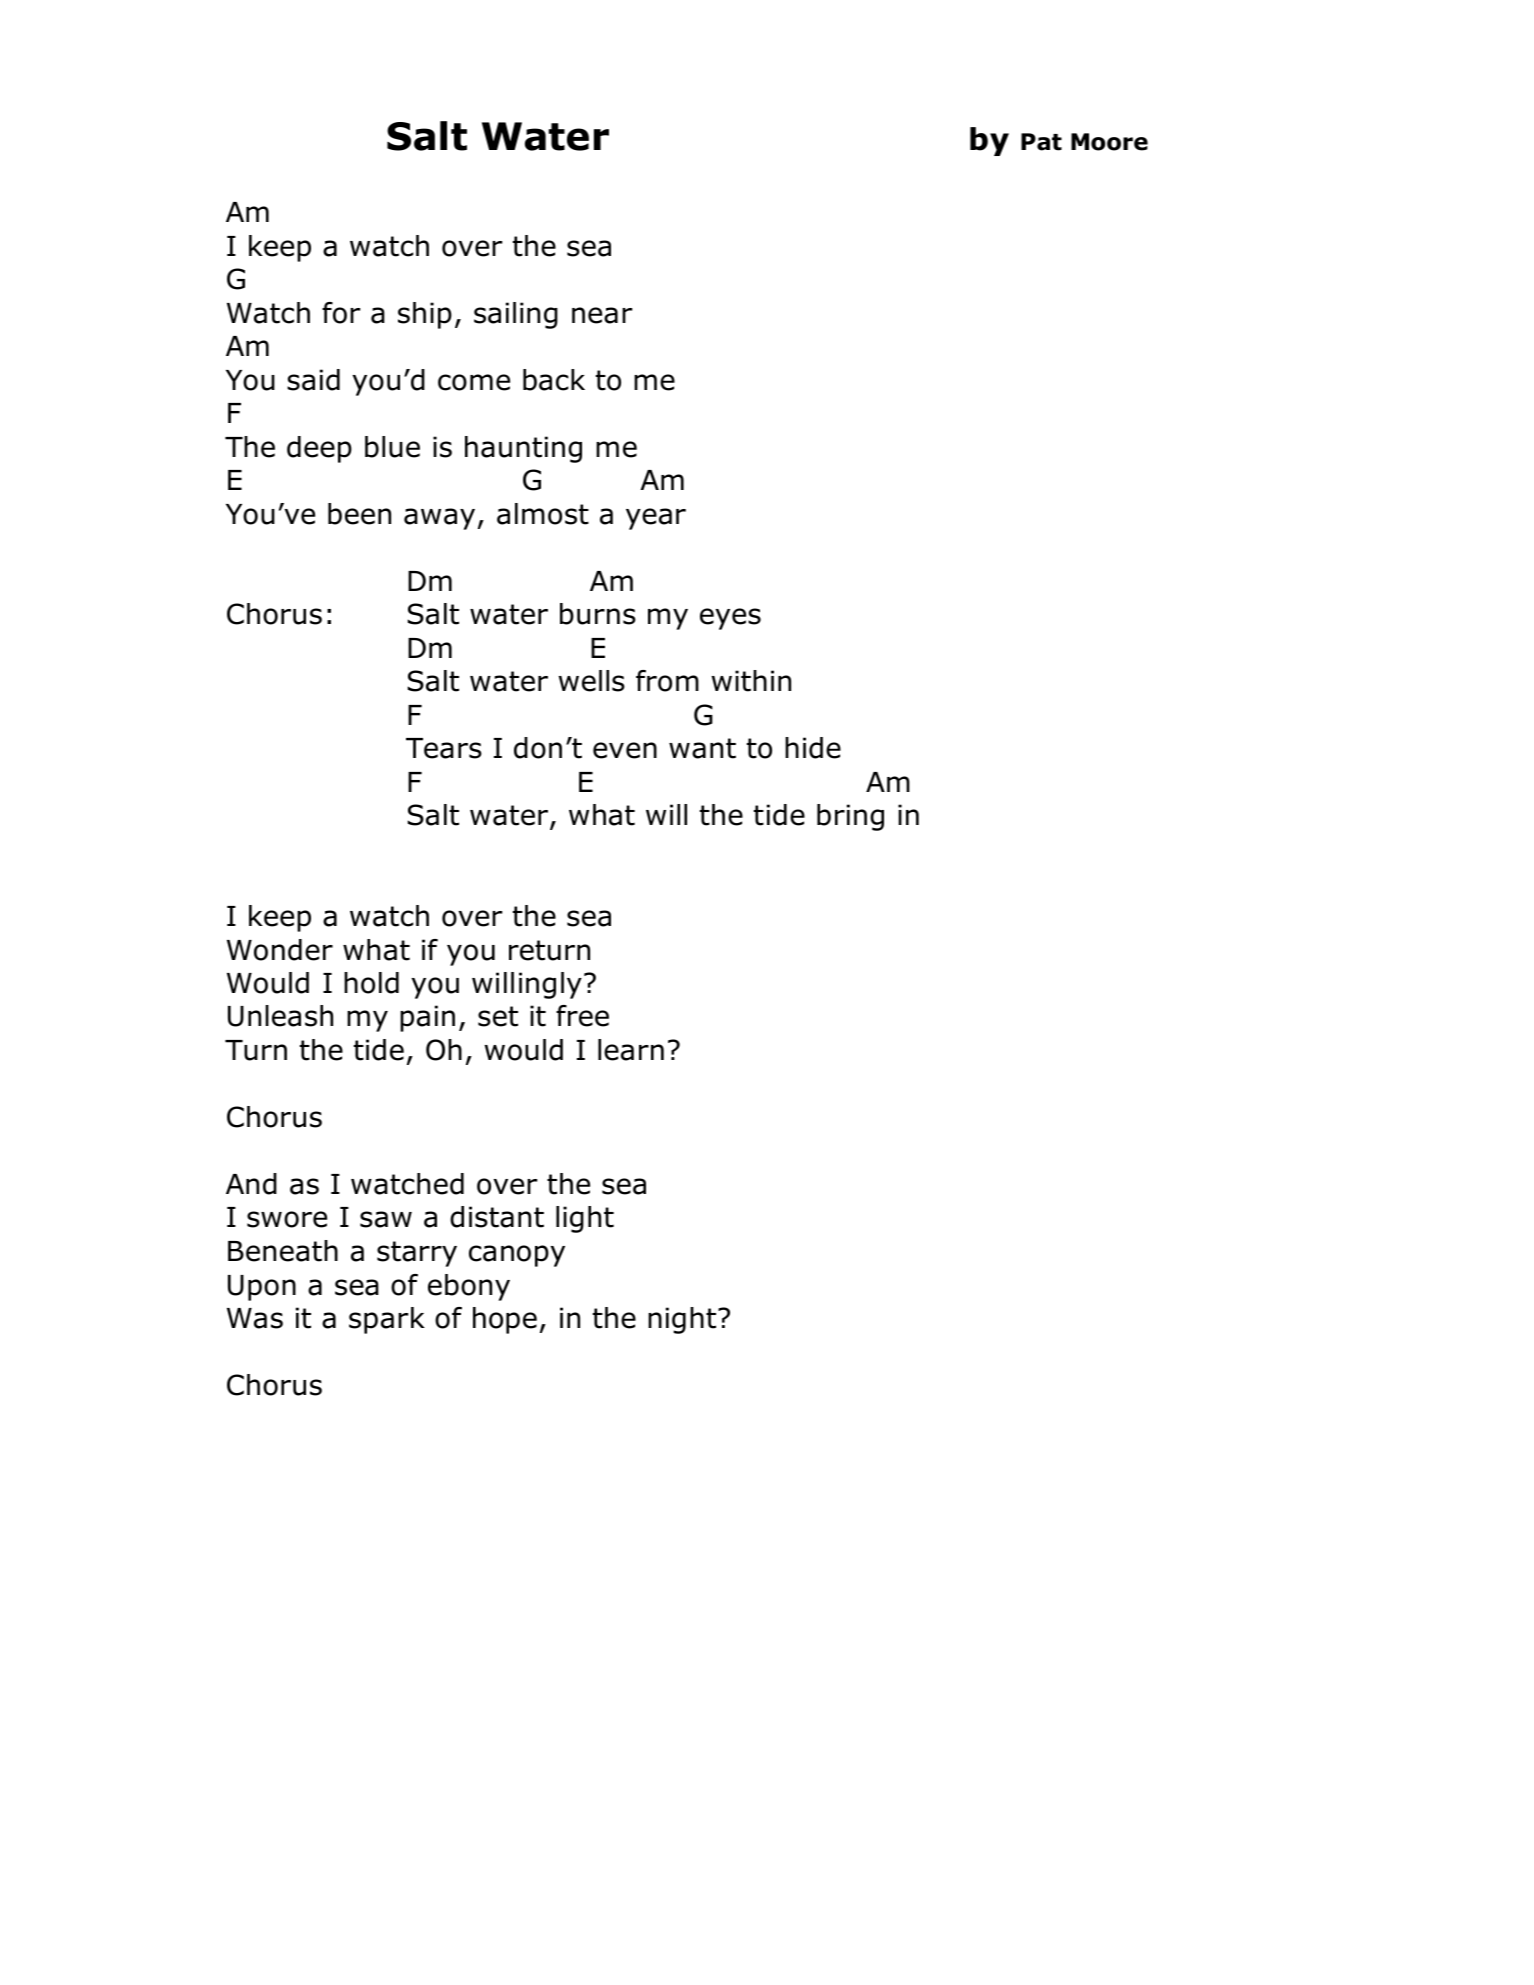 The width and height of the screenshot is (1534, 1985). What do you see at coordinates (1041, 142) in the screenshot?
I see `Pat` at bounding box center [1041, 142].
